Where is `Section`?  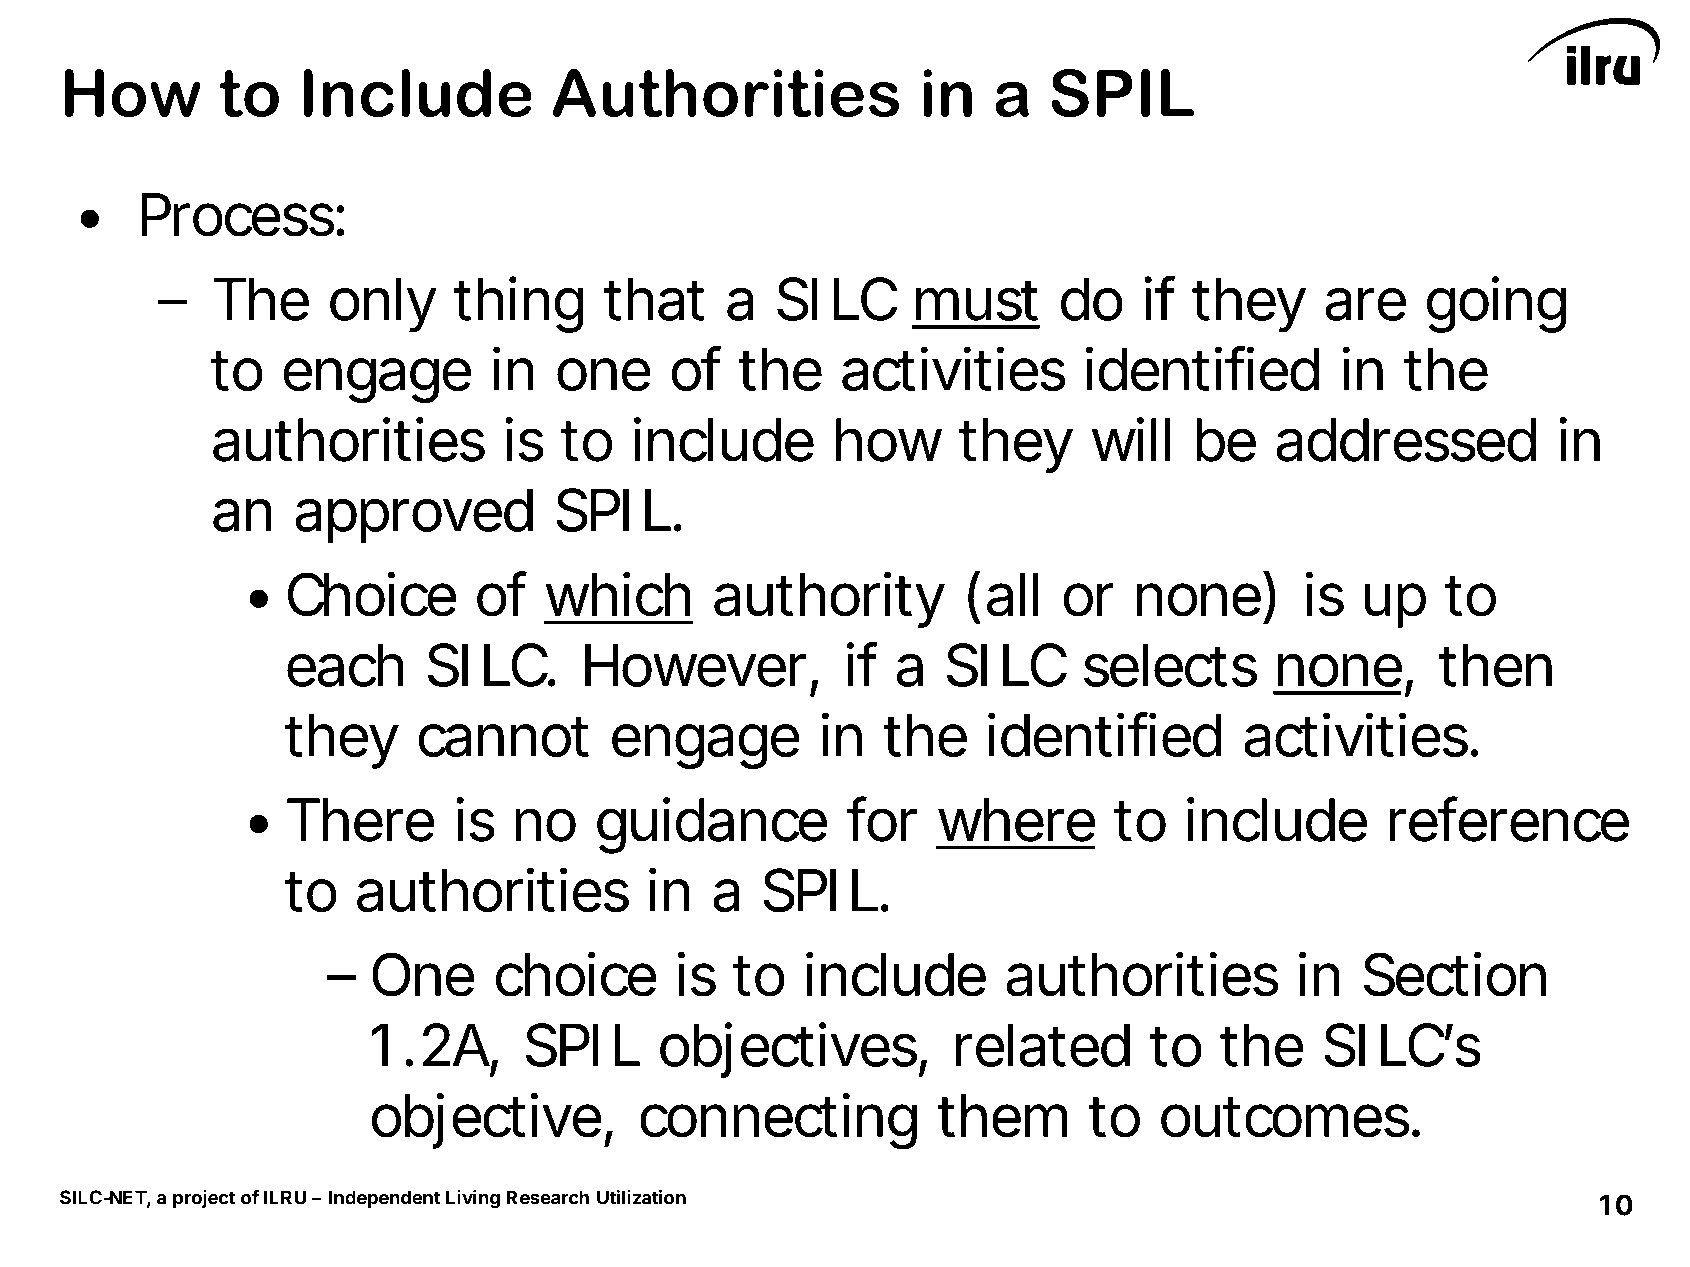 Section is located at coordinates (1455, 974).
